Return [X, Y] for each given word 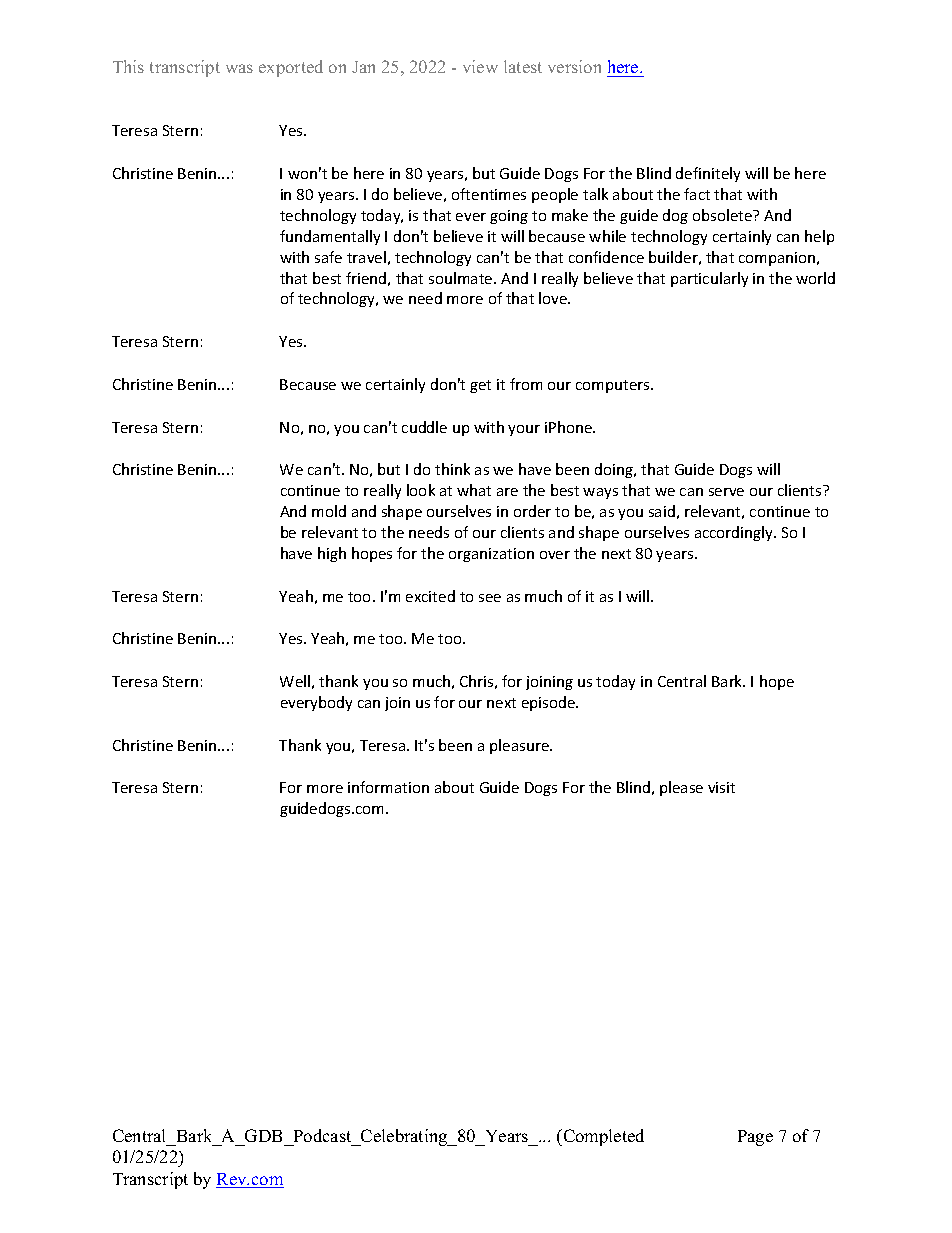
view [480, 66]
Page [755, 1138]
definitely [708, 174]
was [239, 68]
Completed [602, 1137]
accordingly [735, 533]
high [332, 554]
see [490, 598]
